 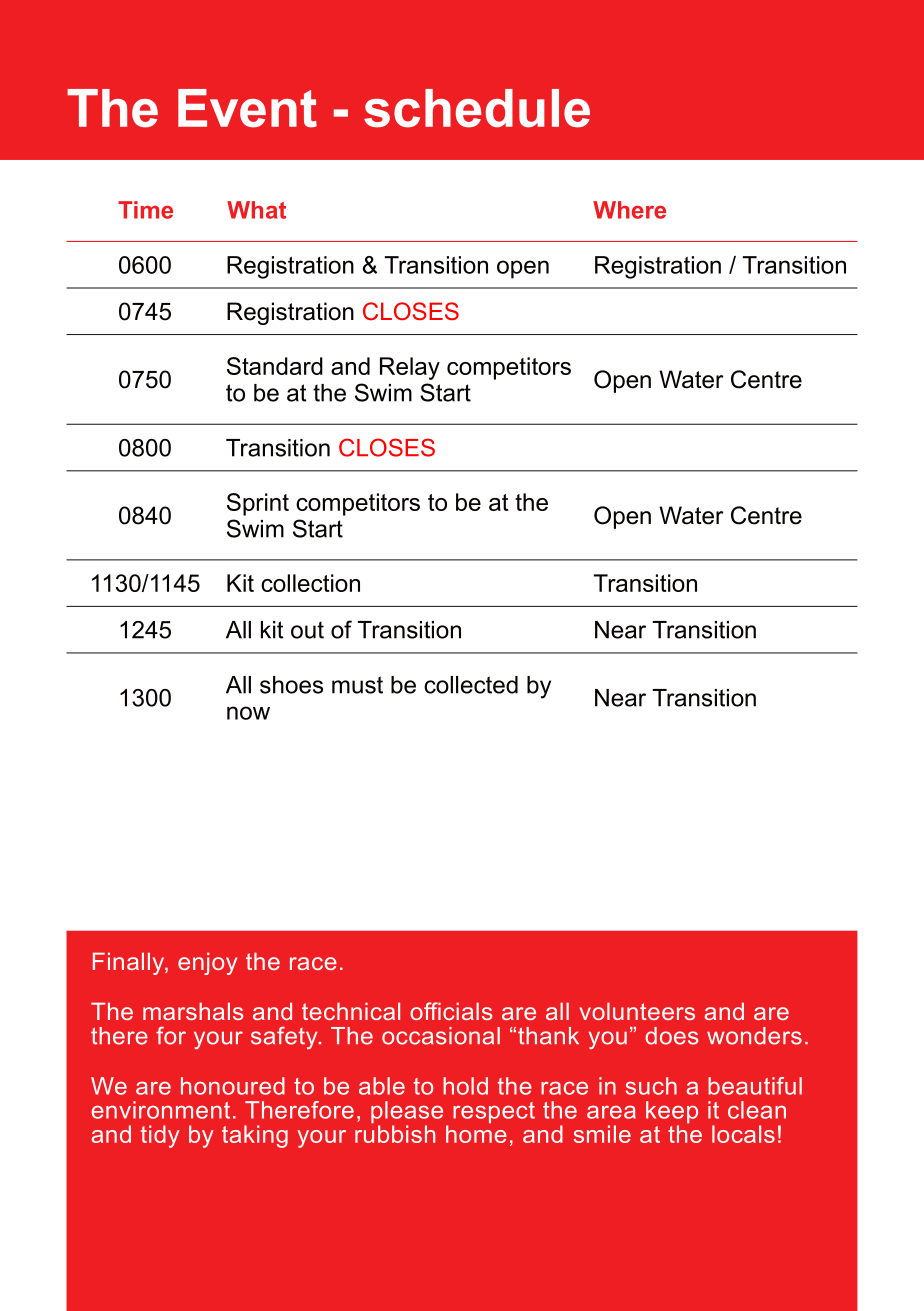 What do you see at coordinates (465, 1086) in the screenshot?
I see `hold` at bounding box center [465, 1086].
